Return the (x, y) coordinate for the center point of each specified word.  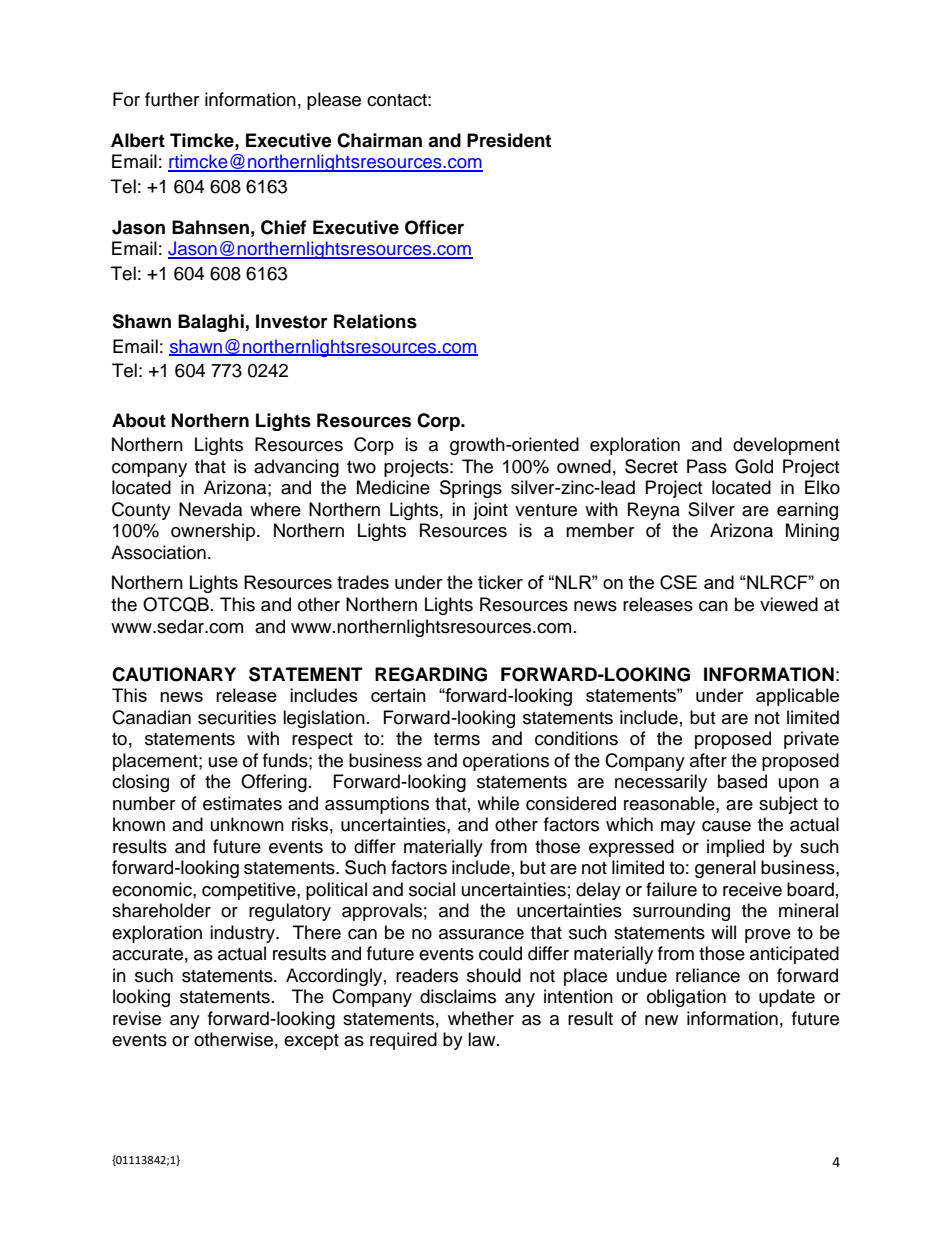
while (498, 803)
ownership (214, 532)
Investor (292, 321)
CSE (678, 582)
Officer (434, 227)
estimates (242, 803)
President (509, 140)
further (172, 99)
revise (137, 1018)
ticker (500, 582)
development (786, 446)
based (742, 781)
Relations (375, 321)
